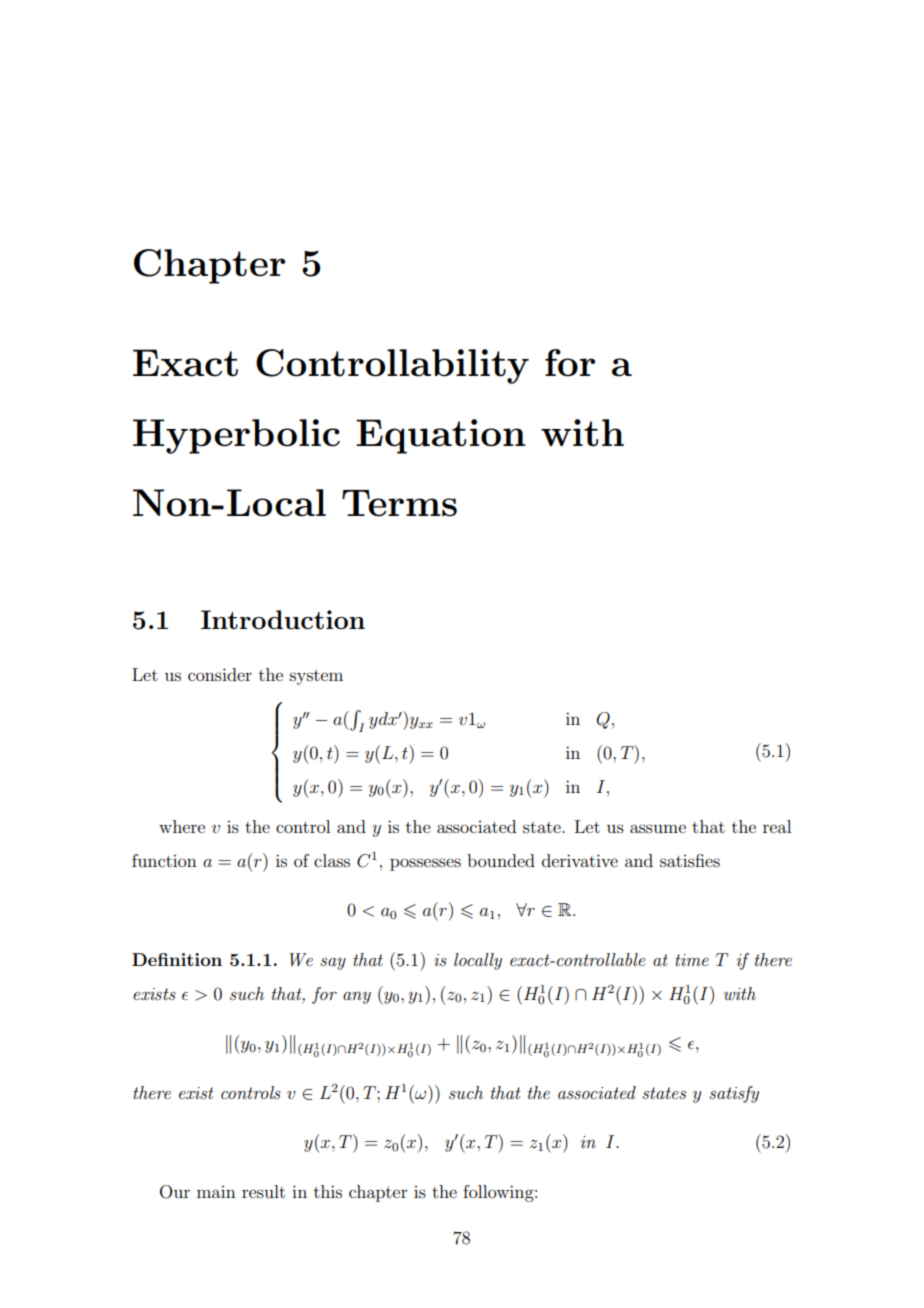  I want to click on where, so click(182, 826).
